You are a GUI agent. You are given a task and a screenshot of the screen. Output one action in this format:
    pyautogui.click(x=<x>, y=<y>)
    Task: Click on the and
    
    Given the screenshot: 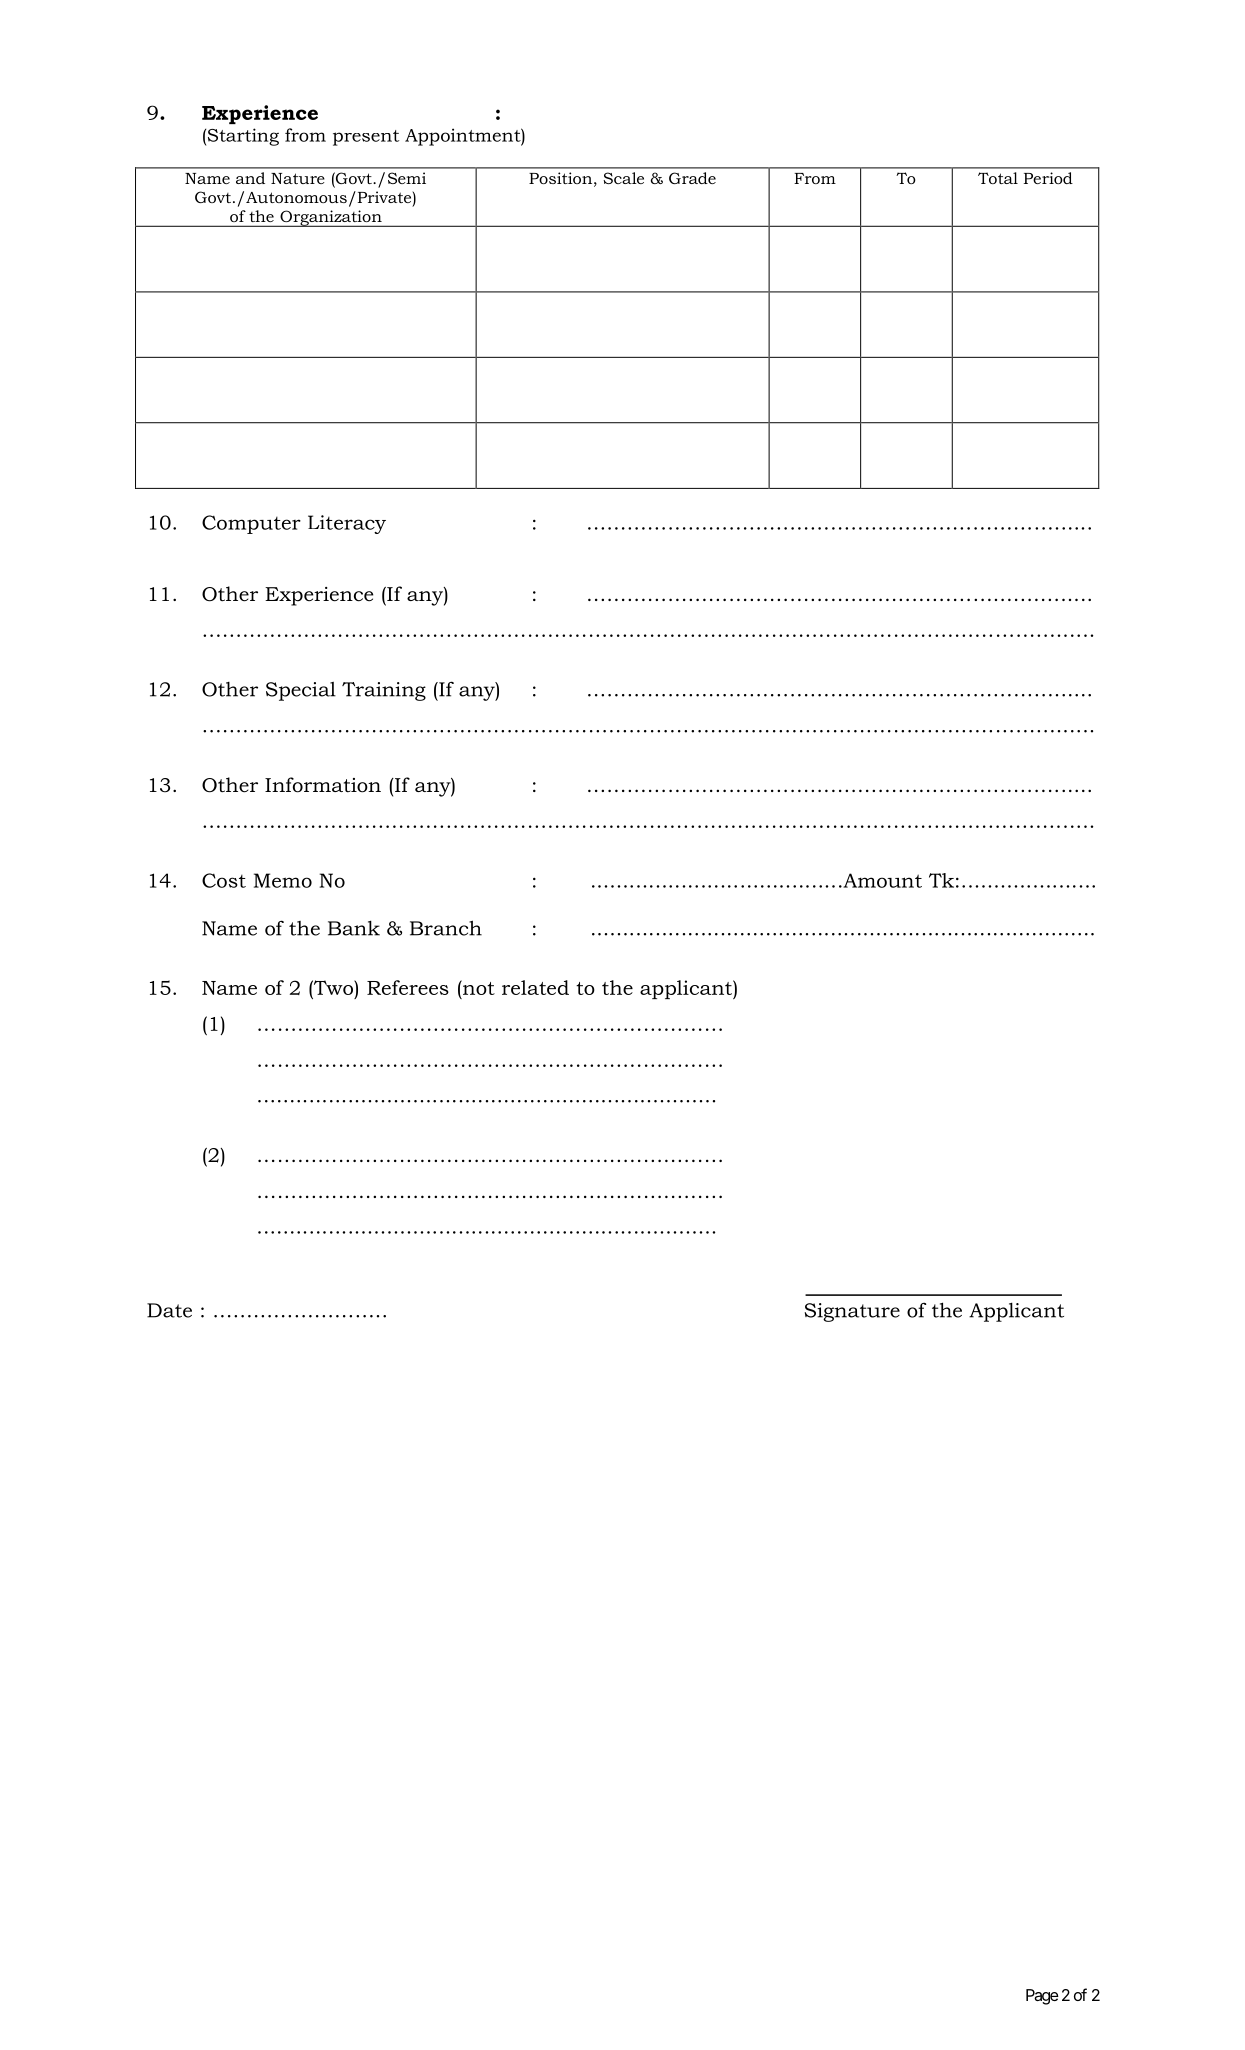 What is the action you would take?
    pyautogui.click(x=250, y=178)
